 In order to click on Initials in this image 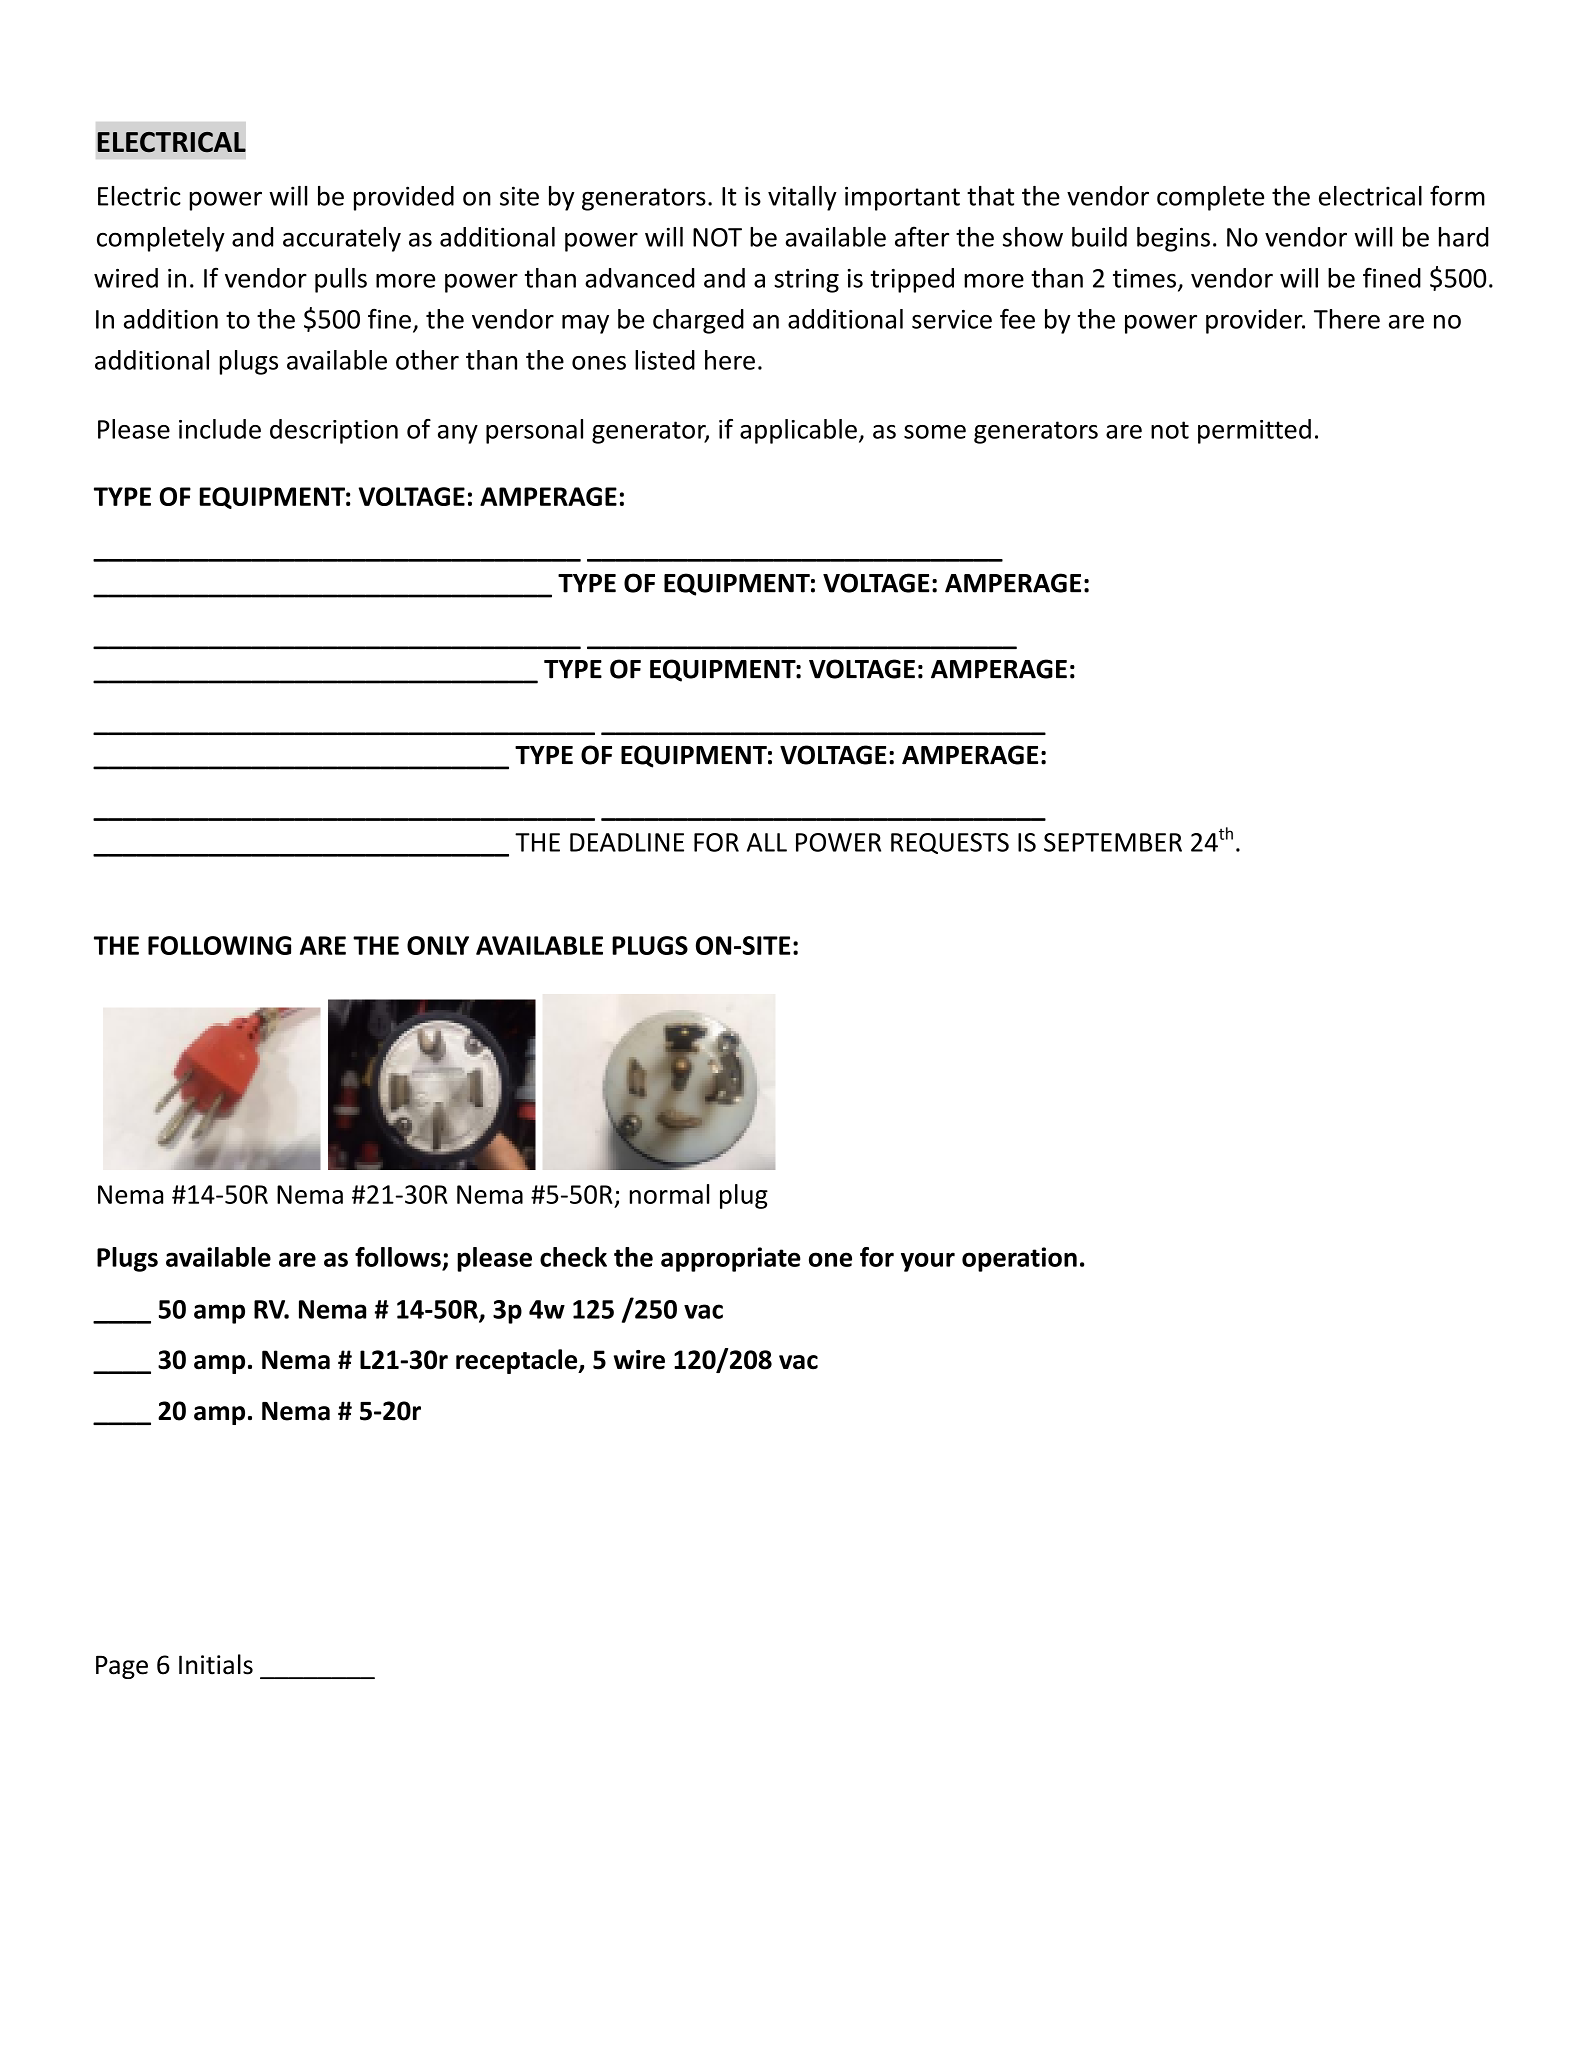, I will do `click(216, 1664)`.
